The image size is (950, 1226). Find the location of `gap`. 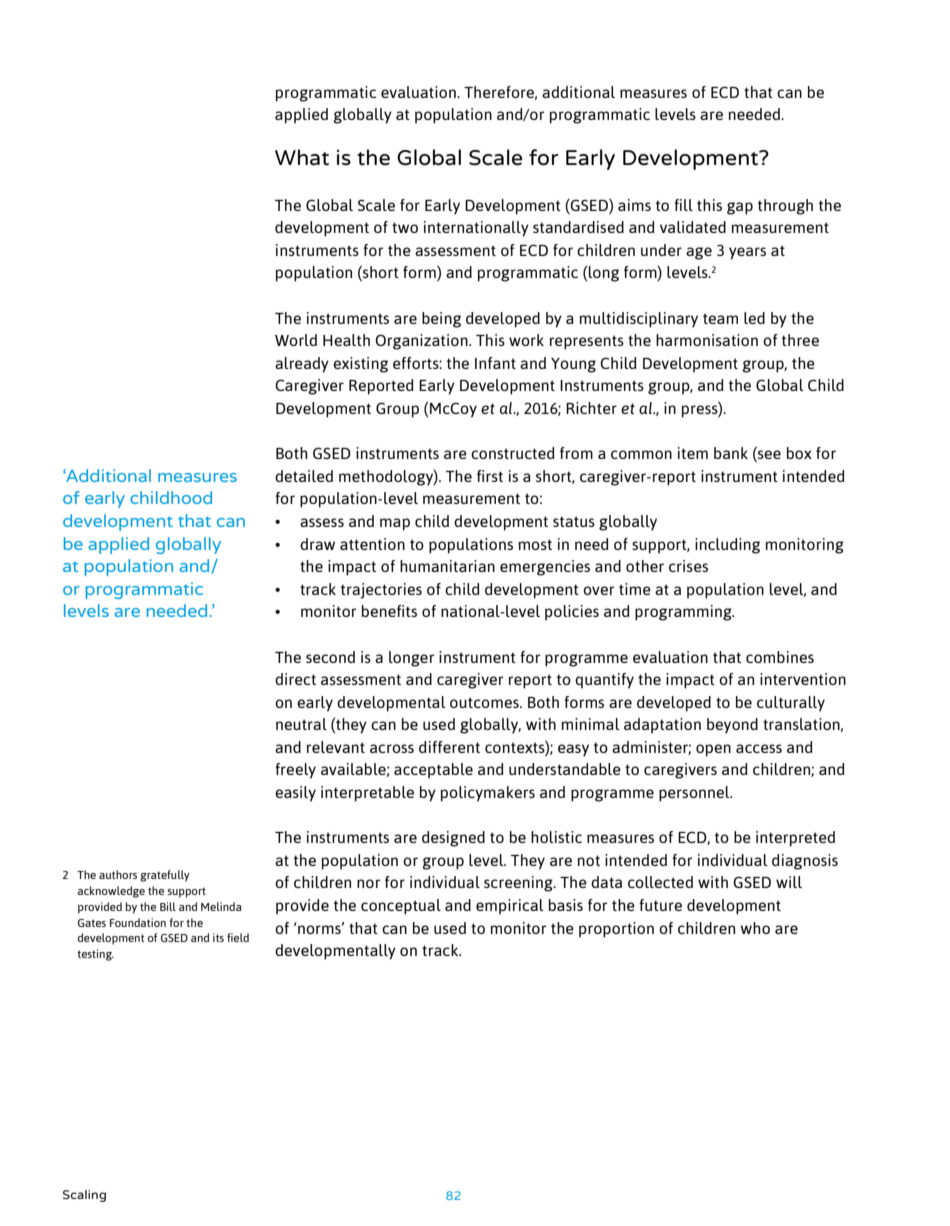

gap is located at coordinates (740, 208).
